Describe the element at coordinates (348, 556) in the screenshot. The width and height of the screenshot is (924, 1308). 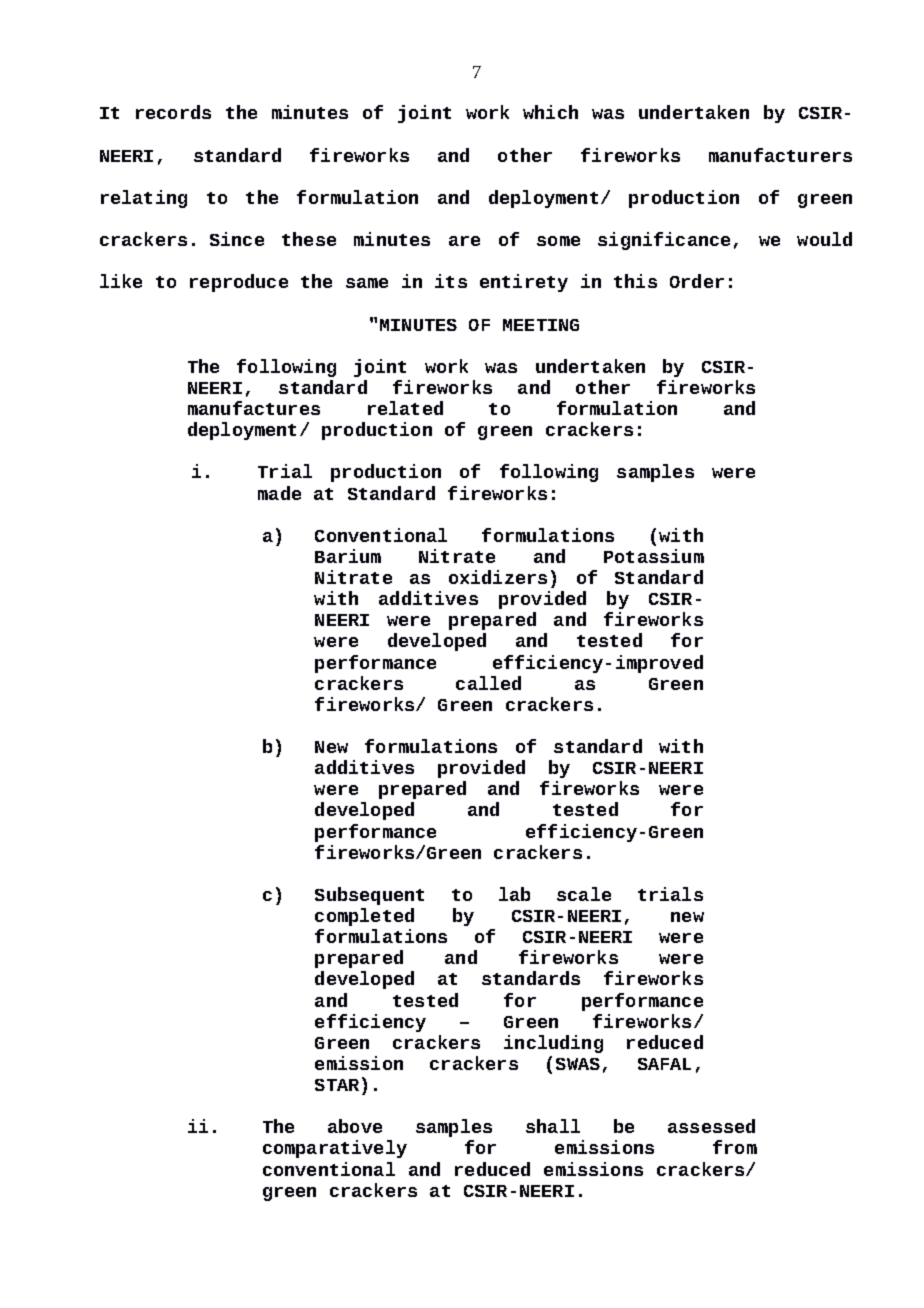
I see `Barium` at that location.
